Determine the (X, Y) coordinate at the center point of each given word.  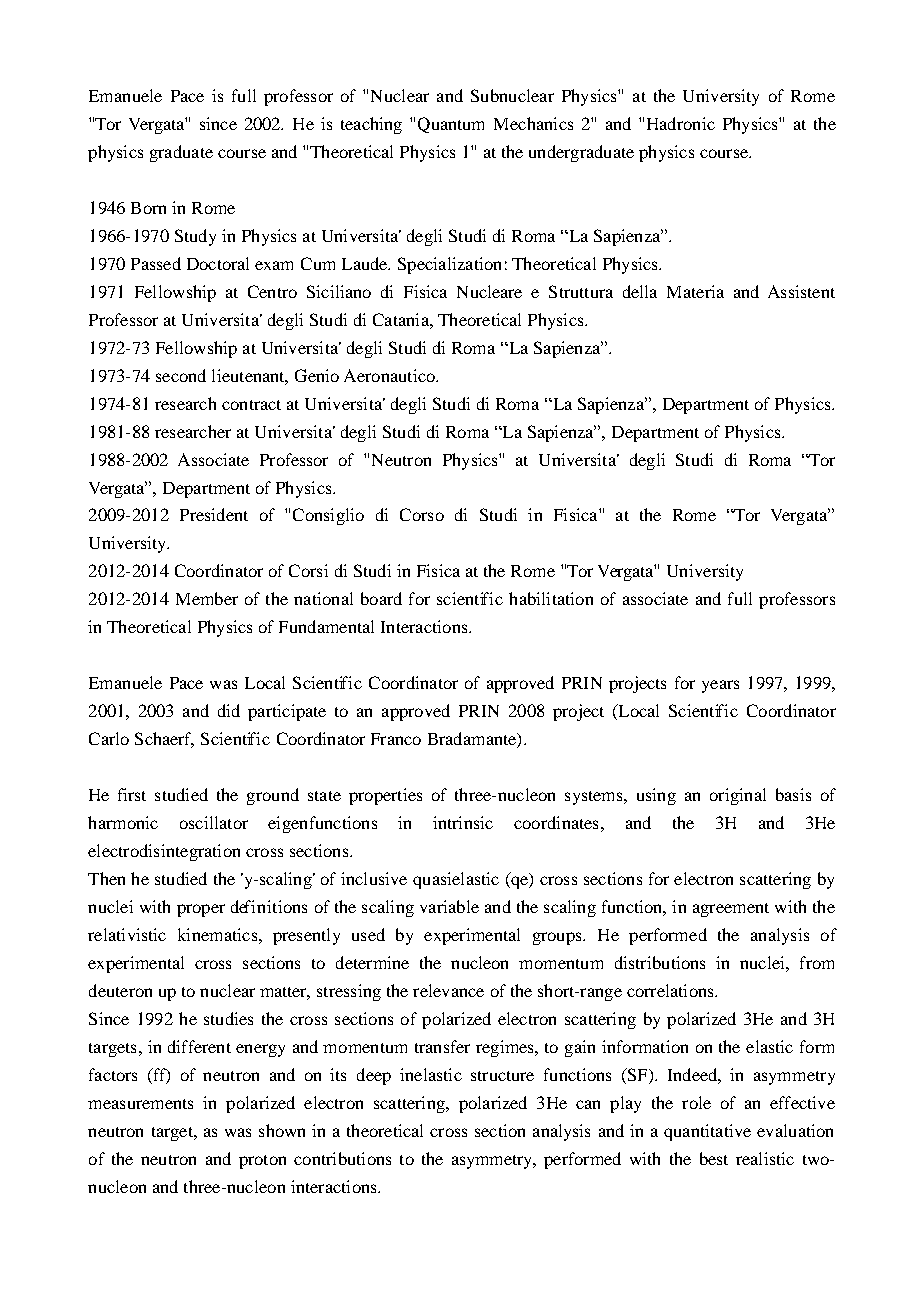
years (720, 686)
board (381, 598)
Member (207, 598)
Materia (695, 291)
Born (148, 208)
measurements (140, 1104)
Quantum (451, 125)
